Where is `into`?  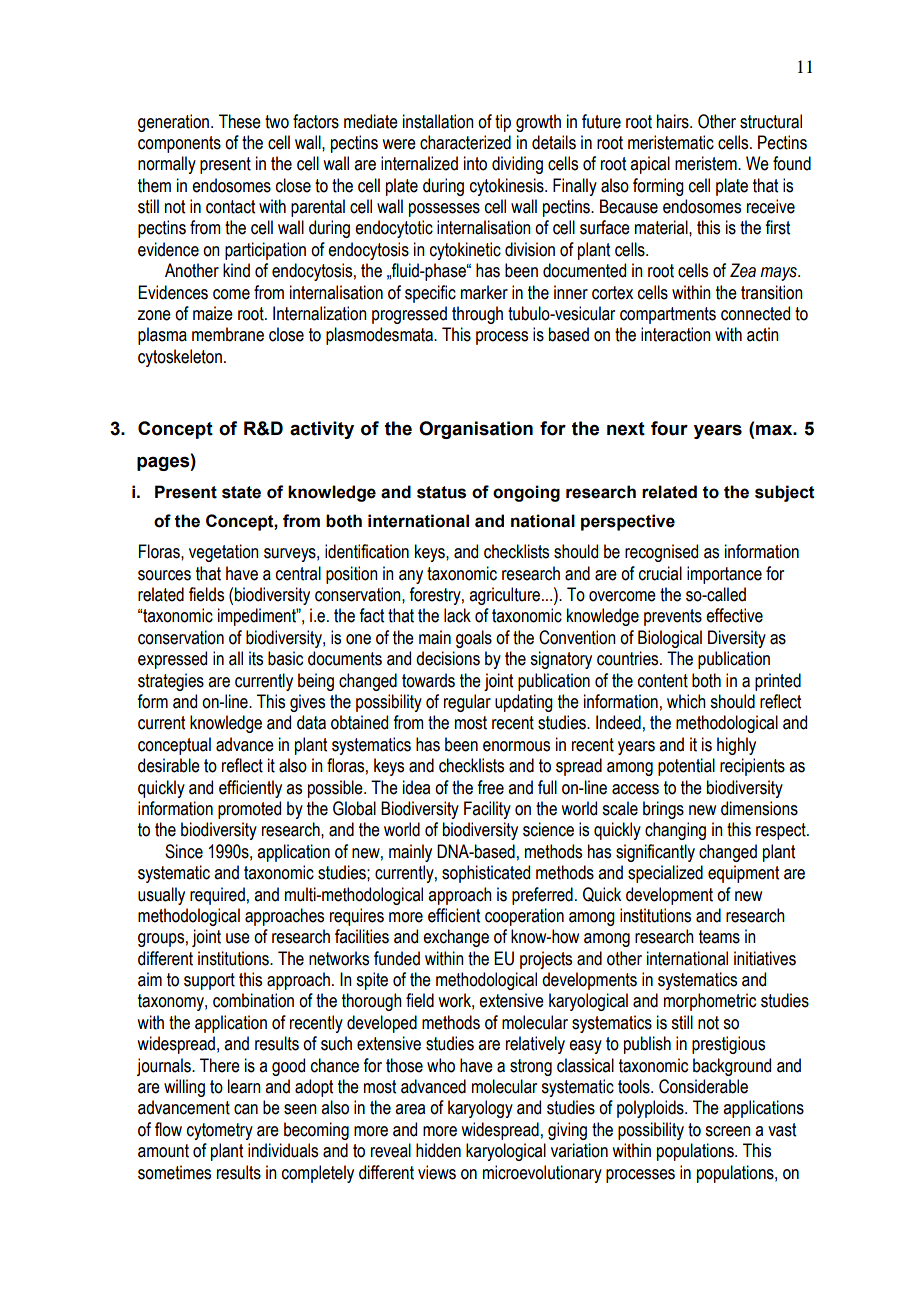 into is located at coordinates (475, 163).
